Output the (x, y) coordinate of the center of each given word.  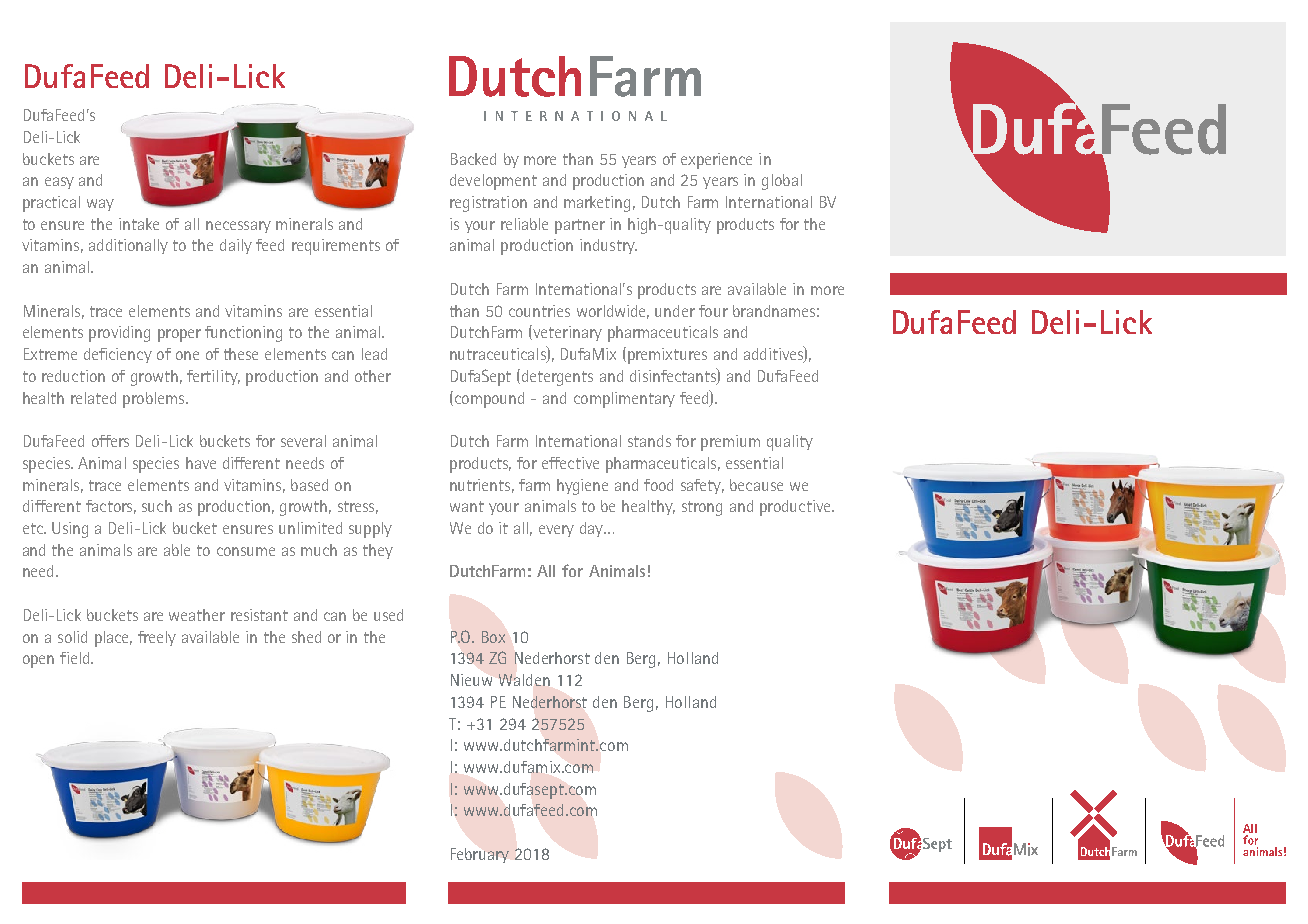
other (373, 376)
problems (155, 400)
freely (157, 638)
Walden (524, 680)
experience (716, 161)
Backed (473, 159)
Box (493, 637)
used (388, 615)
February (480, 855)
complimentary (624, 400)
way (100, 205)
